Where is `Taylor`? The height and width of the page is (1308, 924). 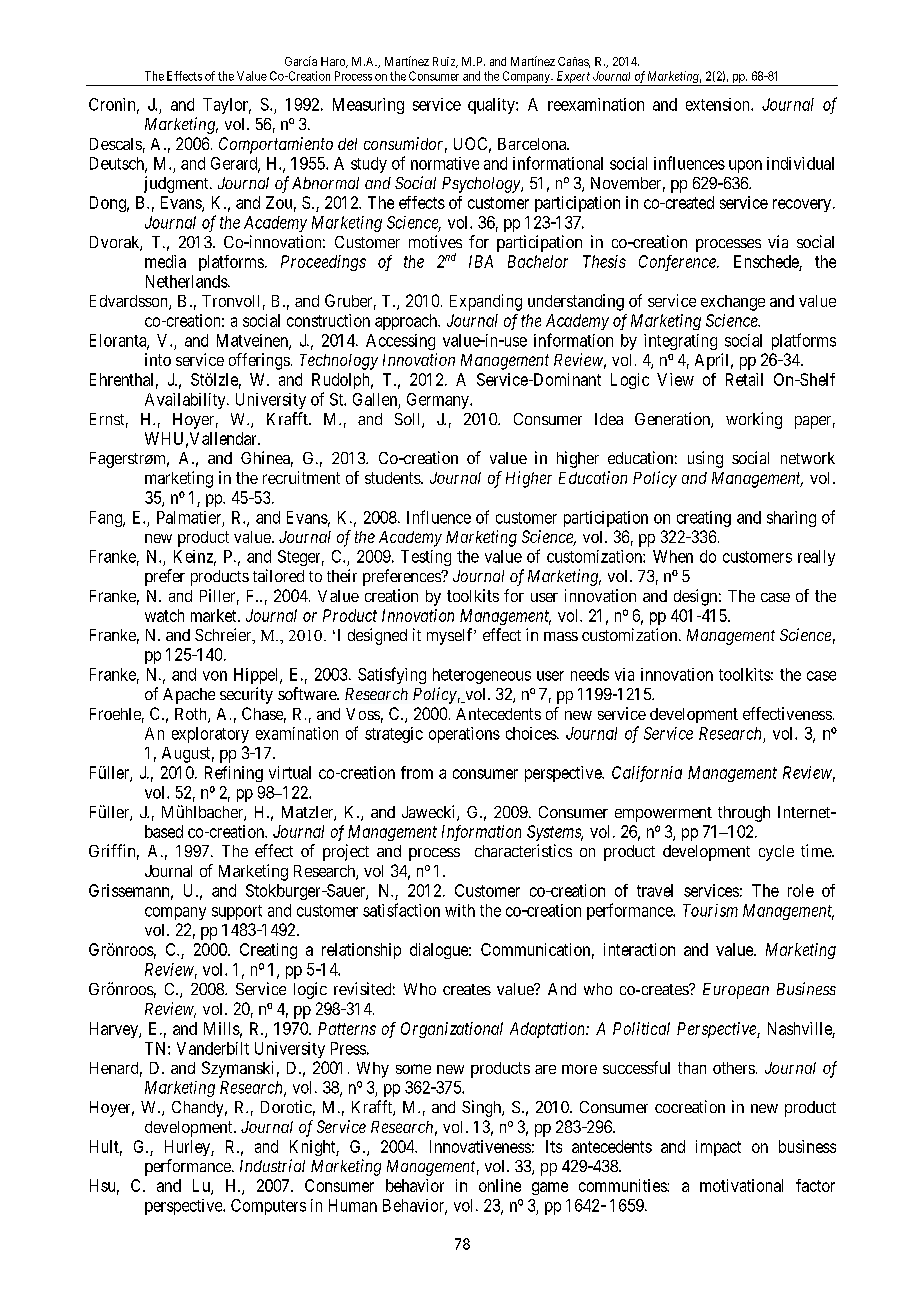
Taylor is located at coordinates (227, 106).
